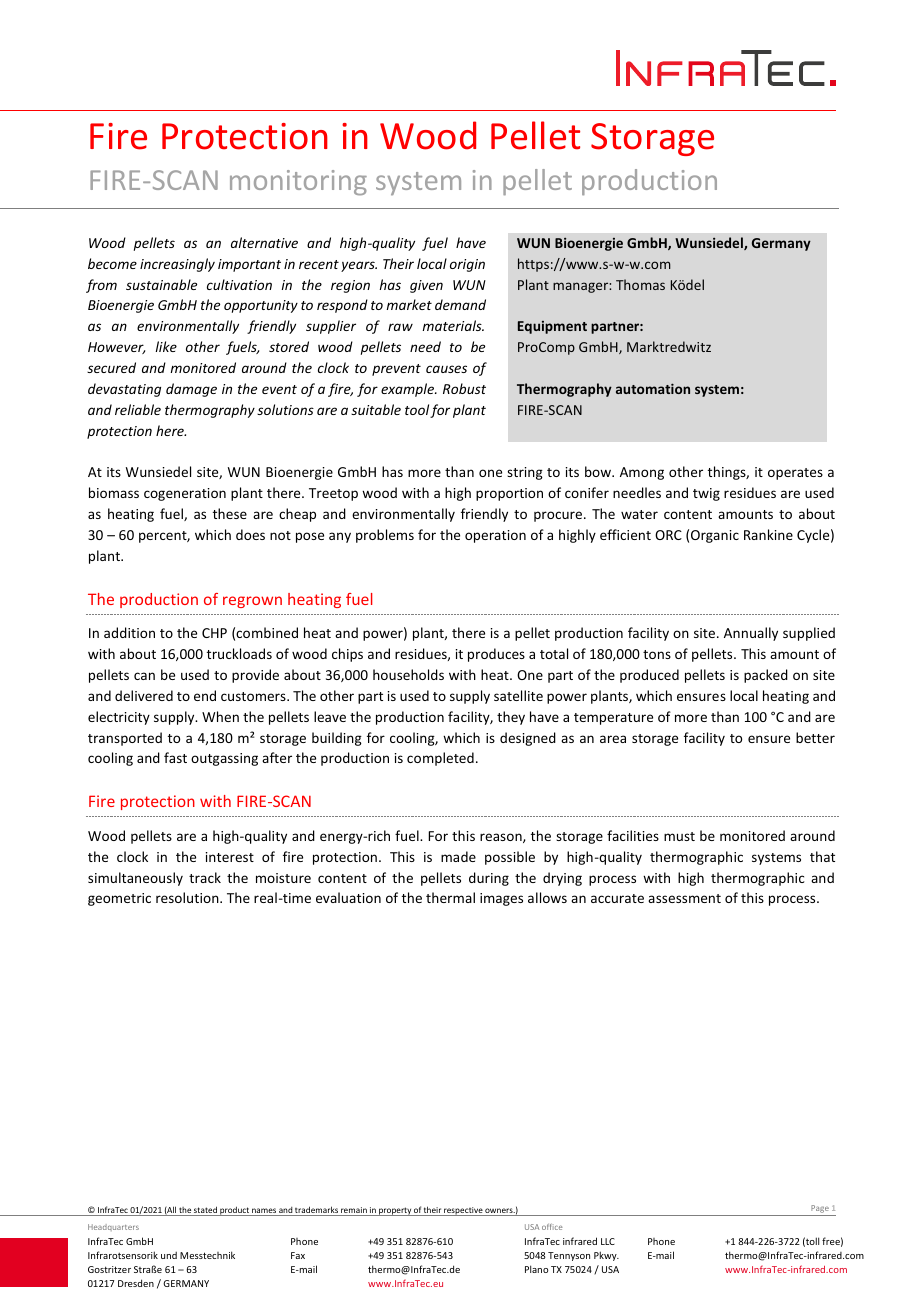  What do you see at coordinates (463, 1211) in the image?
I see `respective` at bounding box center [463, 1211].
